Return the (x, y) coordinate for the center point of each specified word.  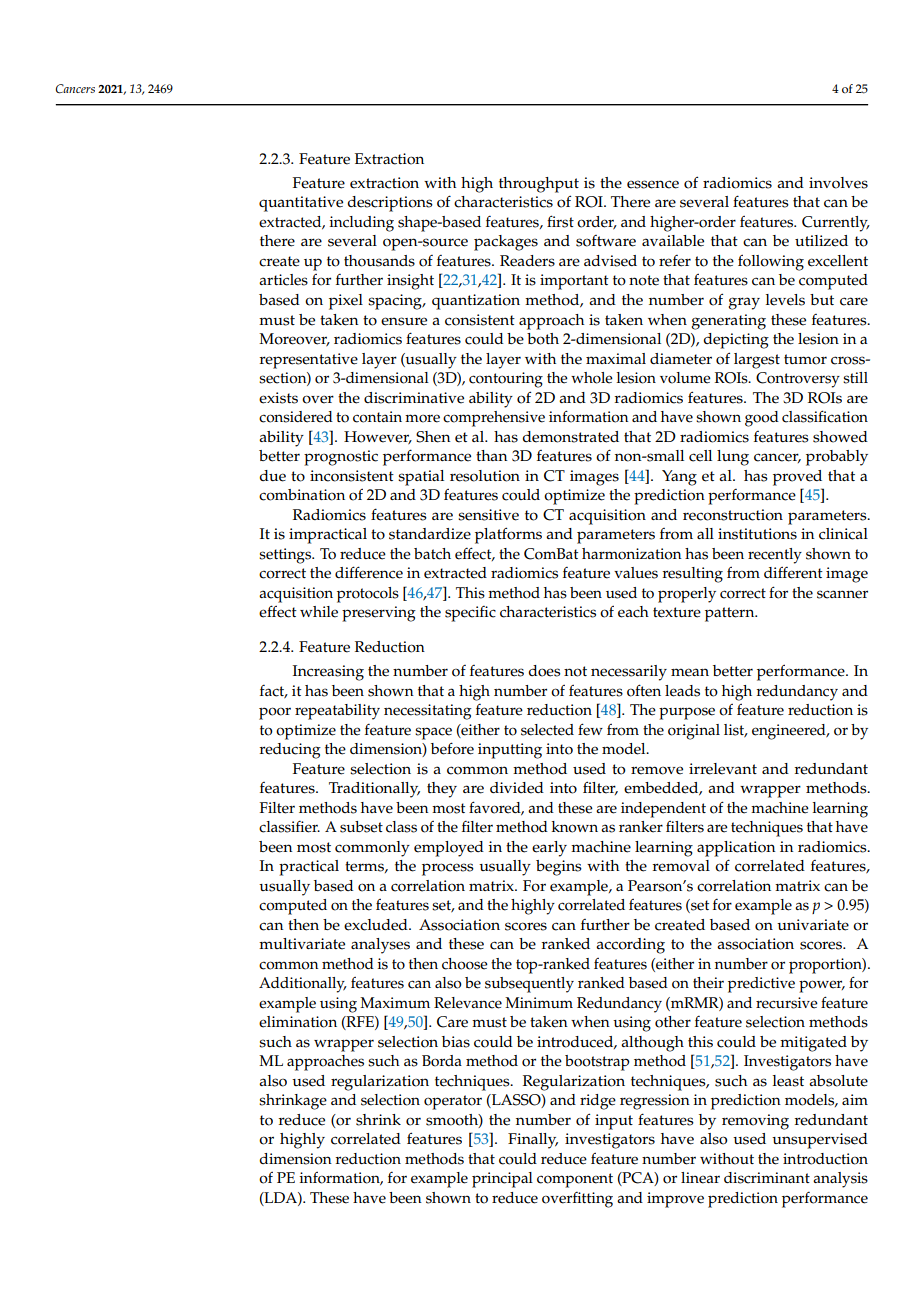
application (736, 849)
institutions (757, 534)
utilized (821, 241)
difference (369, 572)
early (549, 849)
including (361, 224)
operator (453, 1102)
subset (361, 827)
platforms (508, 535)
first (560, 221)
